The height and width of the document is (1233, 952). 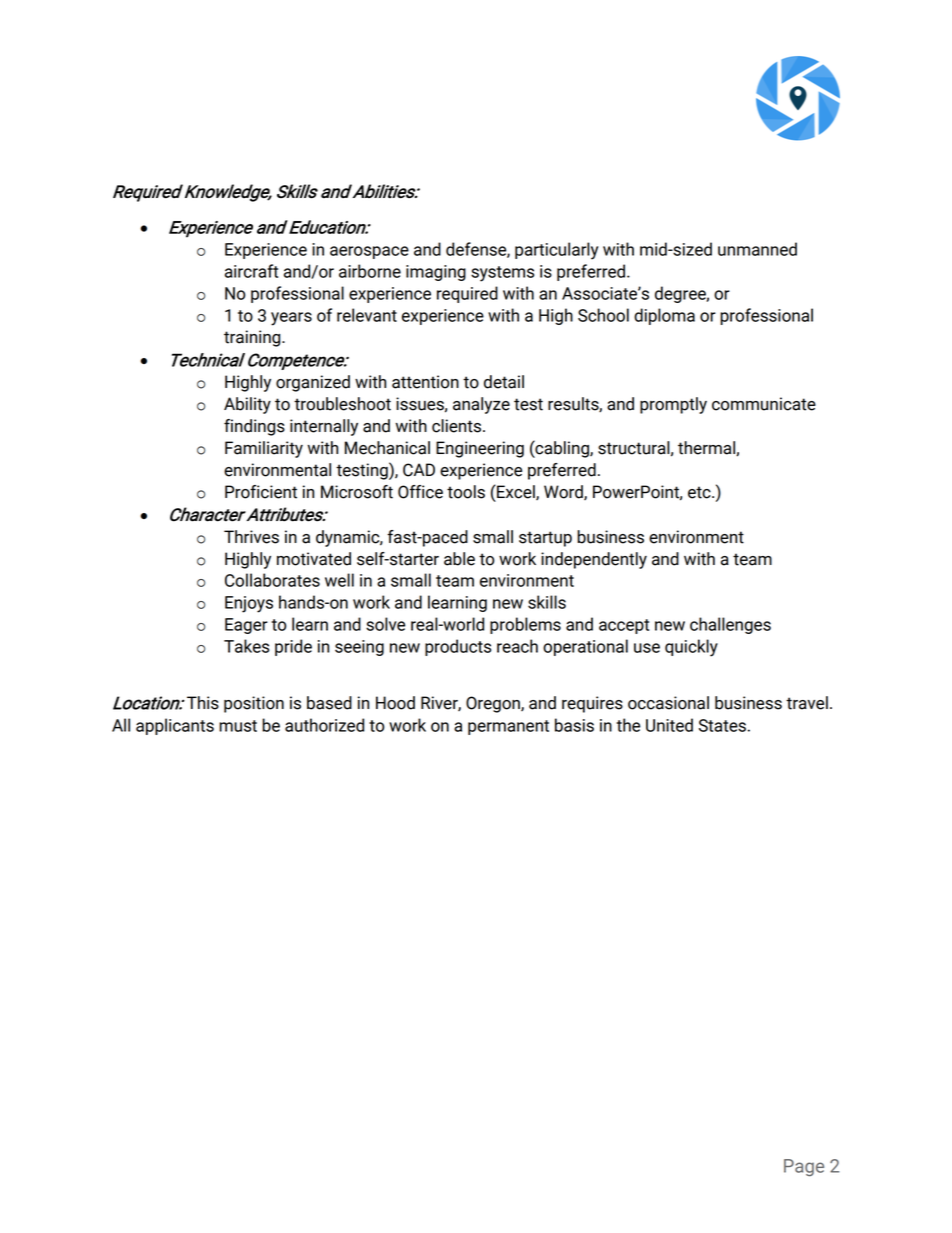 What do you see at coordinates (480, 449) in the document?
I see `Engineering` at bounding box center [480, 449].
